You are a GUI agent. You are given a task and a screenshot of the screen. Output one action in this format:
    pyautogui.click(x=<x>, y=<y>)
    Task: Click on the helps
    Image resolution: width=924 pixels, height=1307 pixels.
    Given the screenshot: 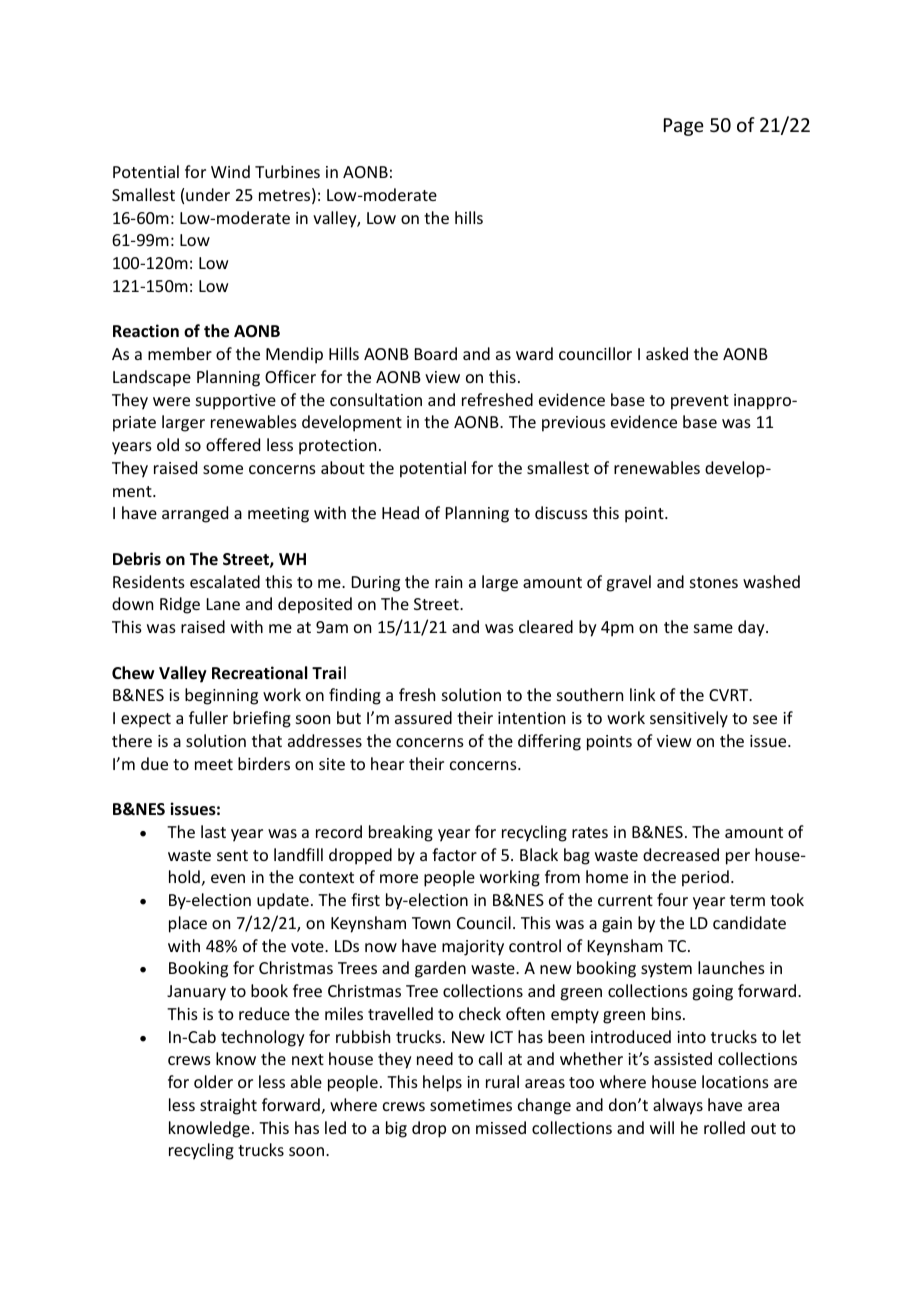 What is the action you would take?
    pyautogui.click(x=442, y=1083)
